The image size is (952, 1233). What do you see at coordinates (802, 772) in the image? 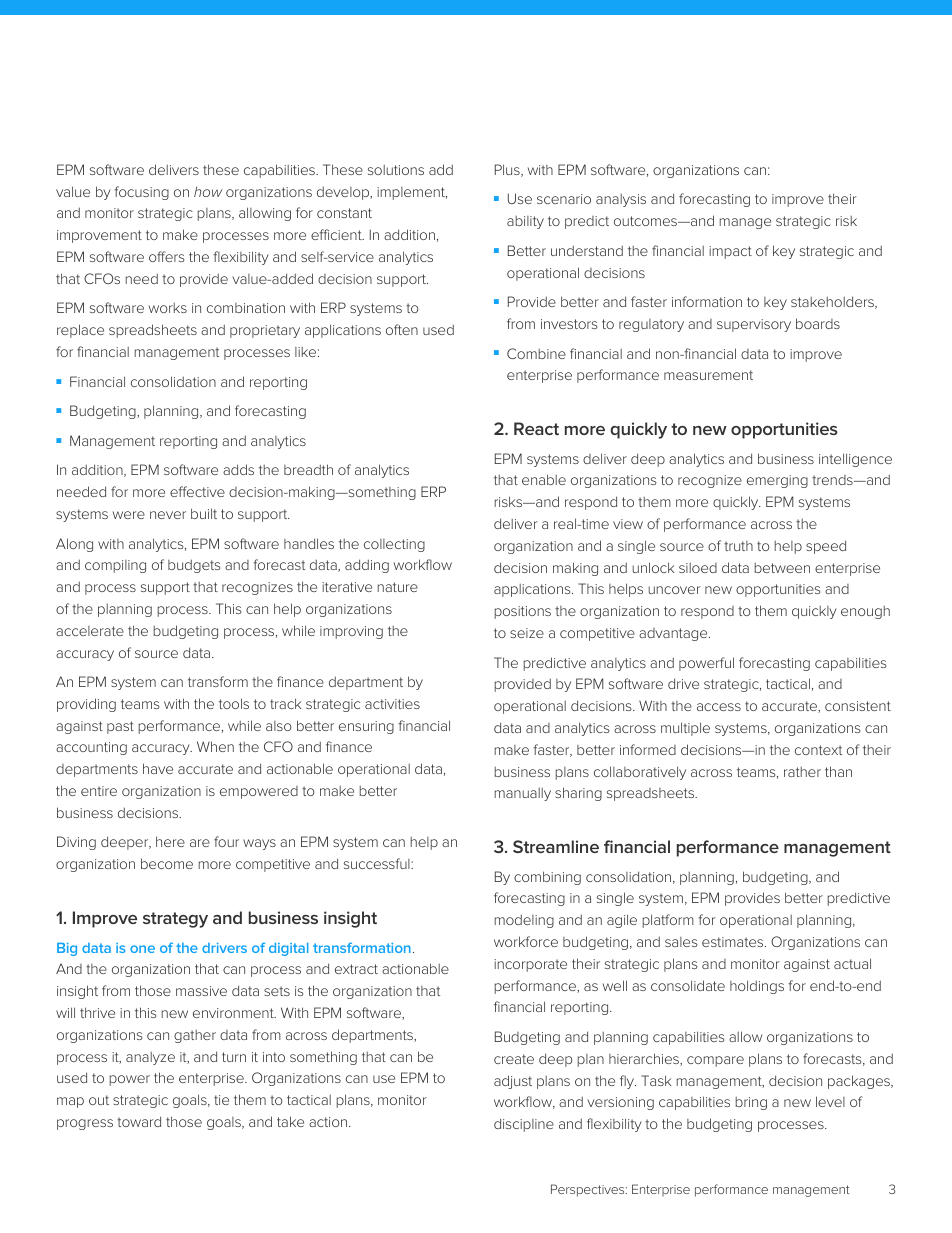
I see `rather` at bounding box center [802, 772].
